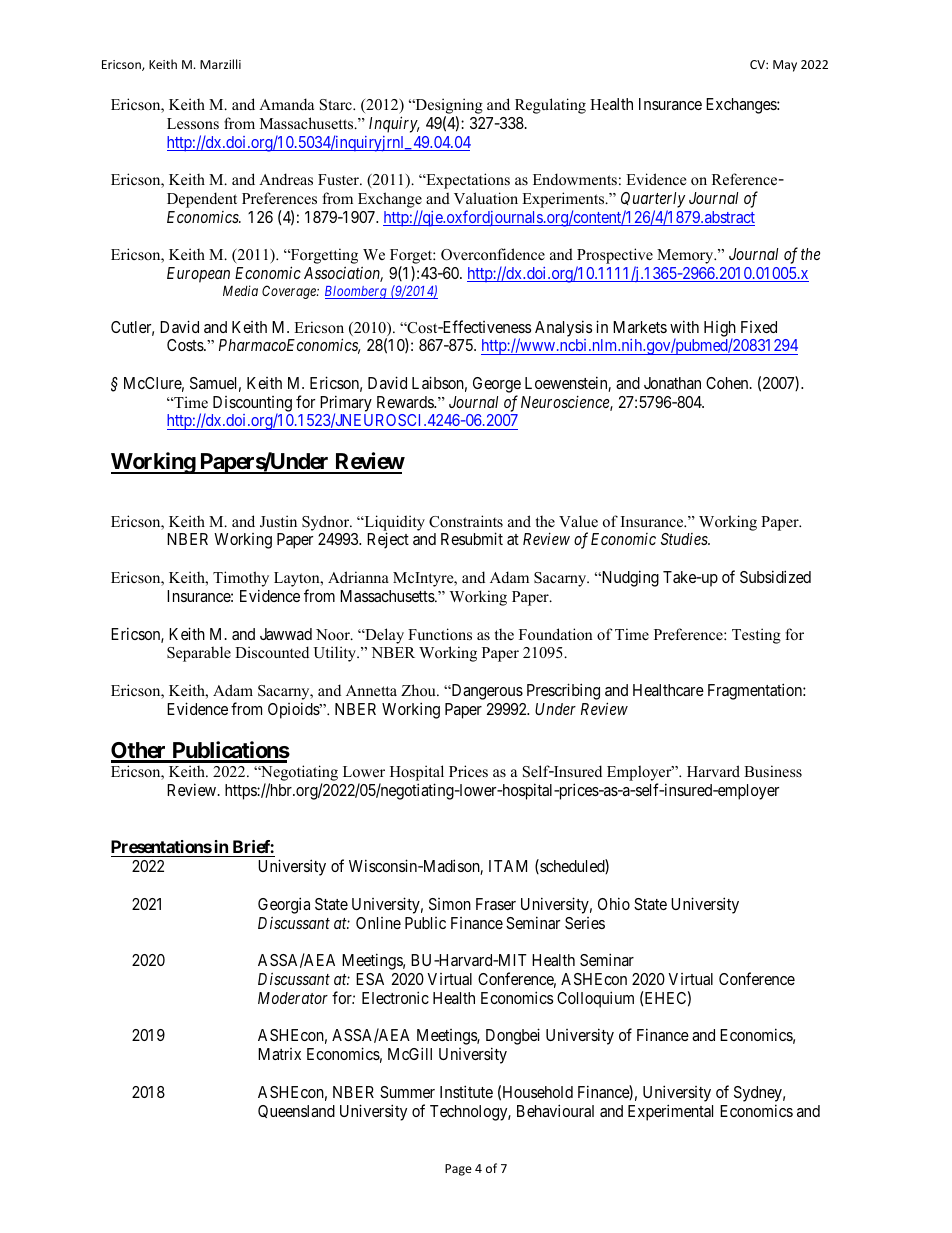 The width and height of the screenshot is (952, 1233). Describe the element at coordinates (670, 1112) in the screenshot. I see `Experimental` at that location.
